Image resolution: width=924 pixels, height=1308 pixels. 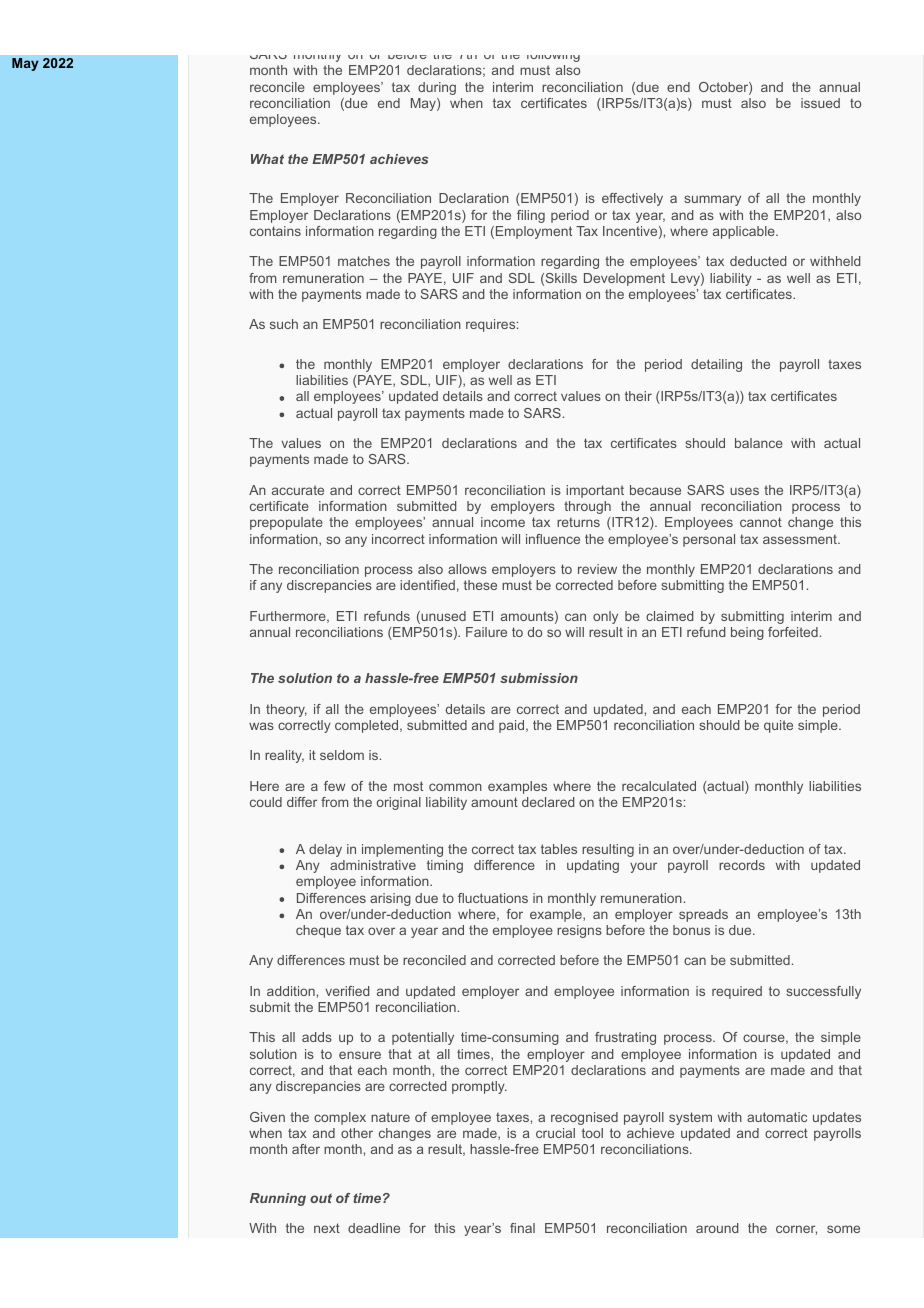 I want to click on What, so click(x=267, y=159).
